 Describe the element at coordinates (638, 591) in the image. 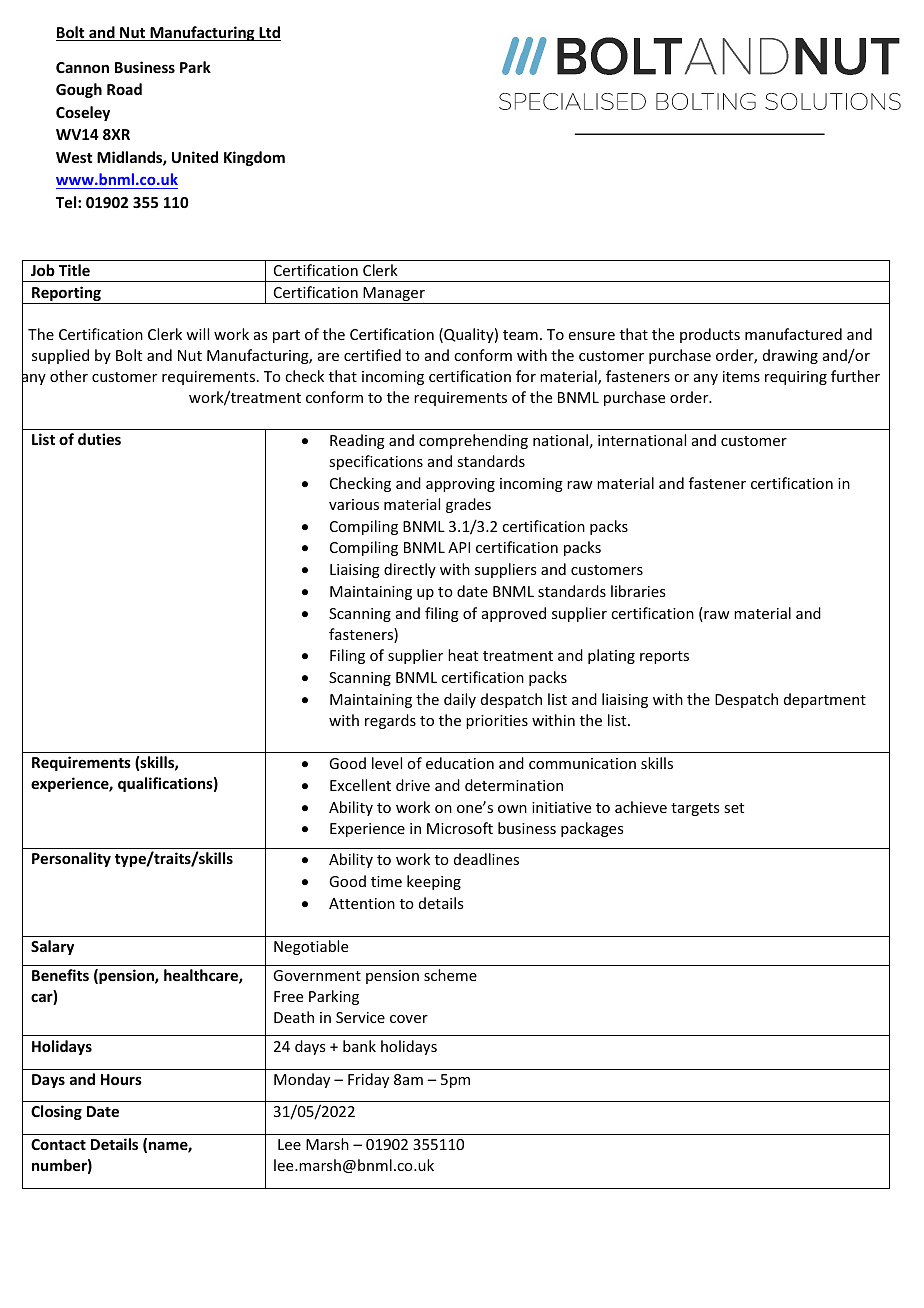

I see `libraries` at that location.
